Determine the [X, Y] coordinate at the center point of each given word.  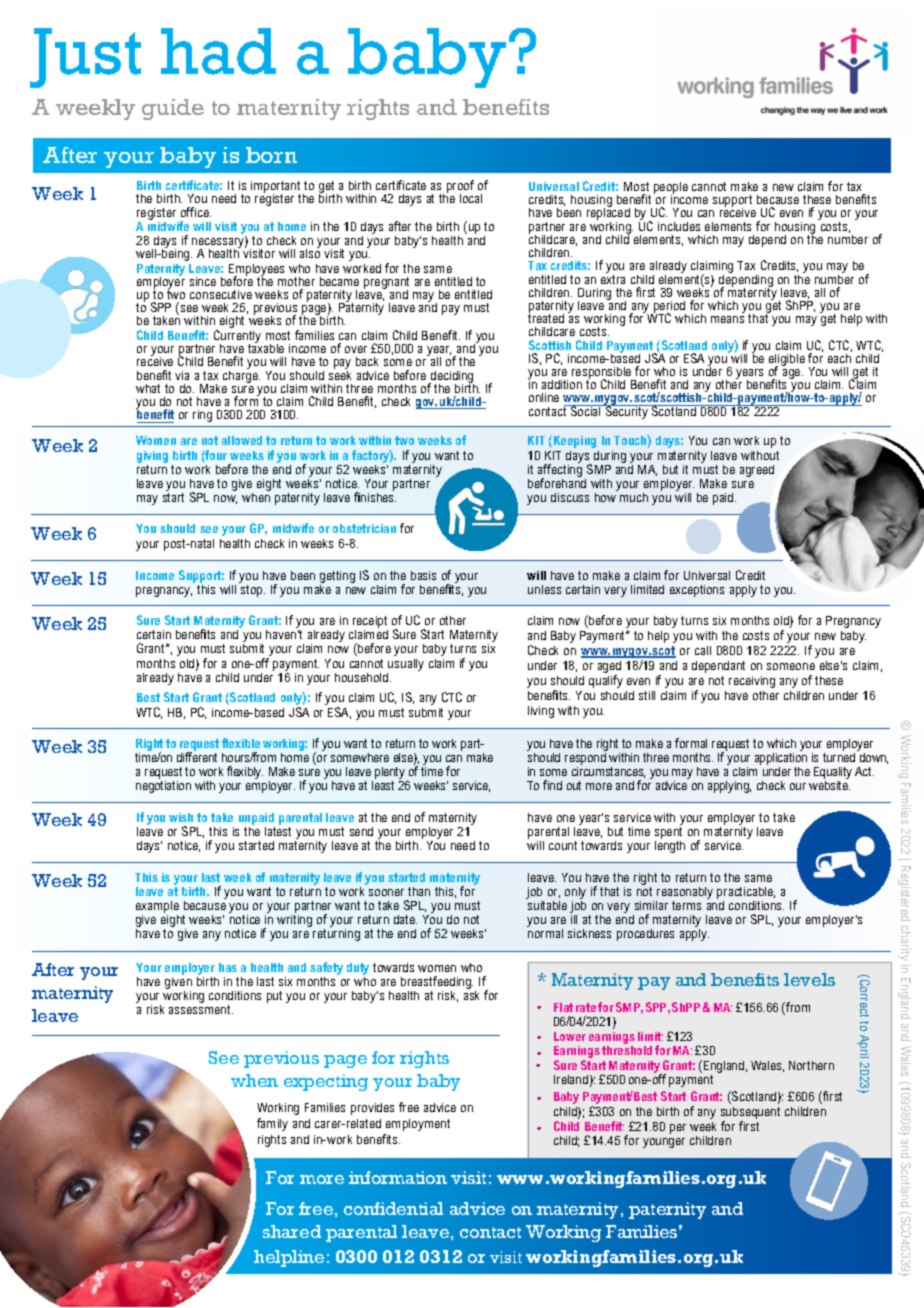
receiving [752, 682]
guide [173, 109]
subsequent [750, 1113]
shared [292, 1231]
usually [406, 665]
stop [253, 591]
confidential [393, 1208]
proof [460, 188]
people [671, 189]
